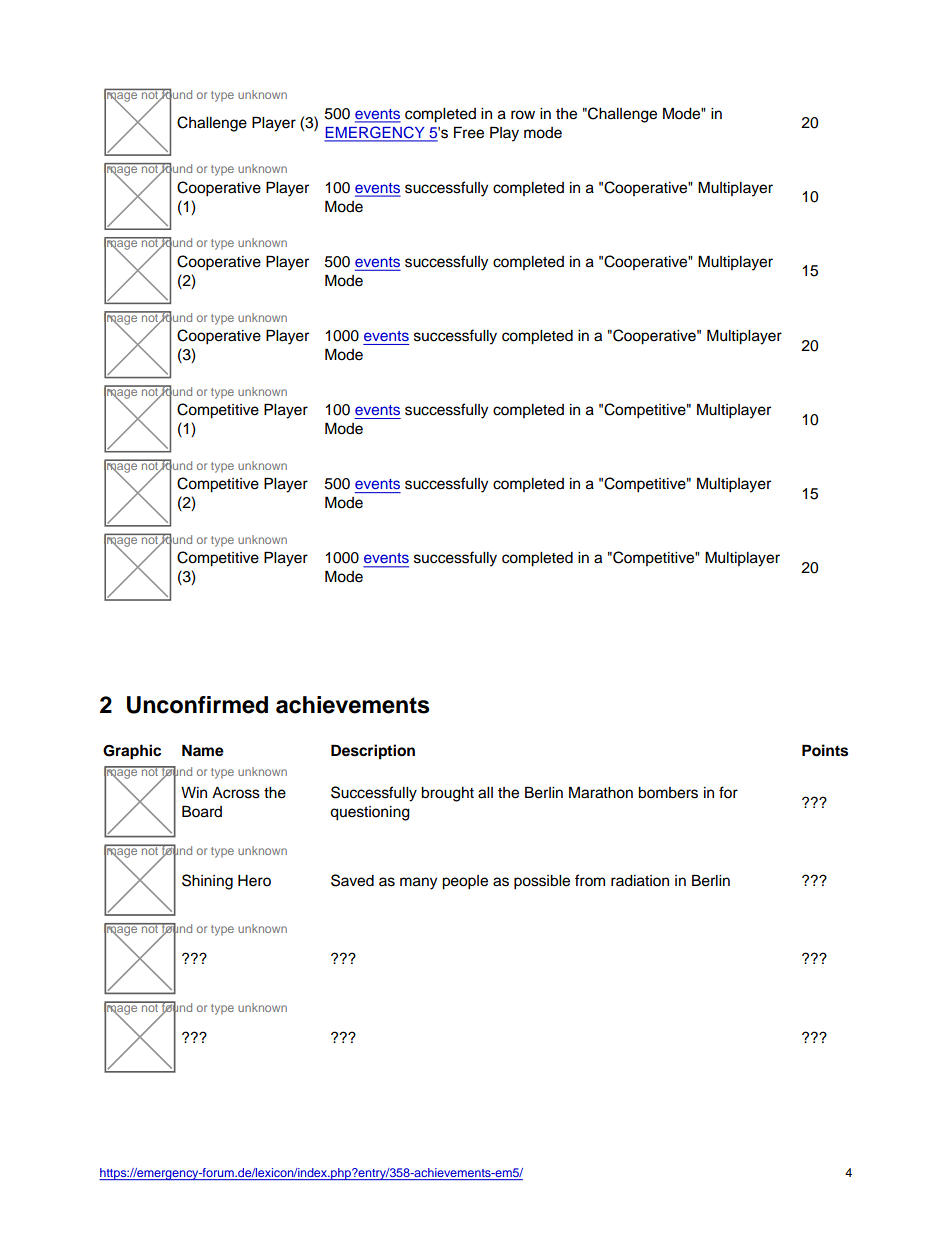  What do you see at coordinates (523, 115) in the page?
I see `row` at bounding box center [523, 115].
